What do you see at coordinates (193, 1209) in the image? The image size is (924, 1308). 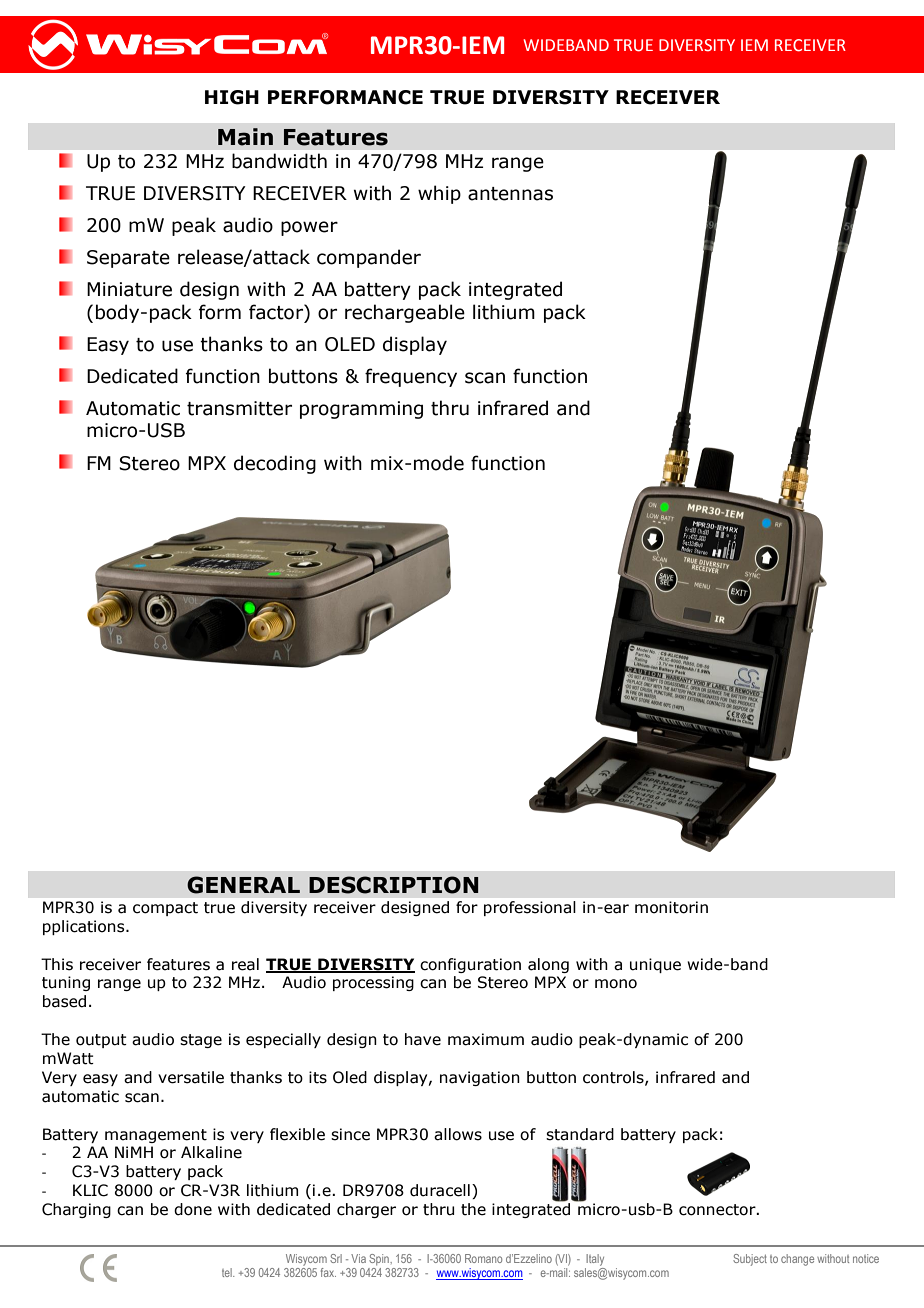 I see `done` at bounding box center [193, 1209].
